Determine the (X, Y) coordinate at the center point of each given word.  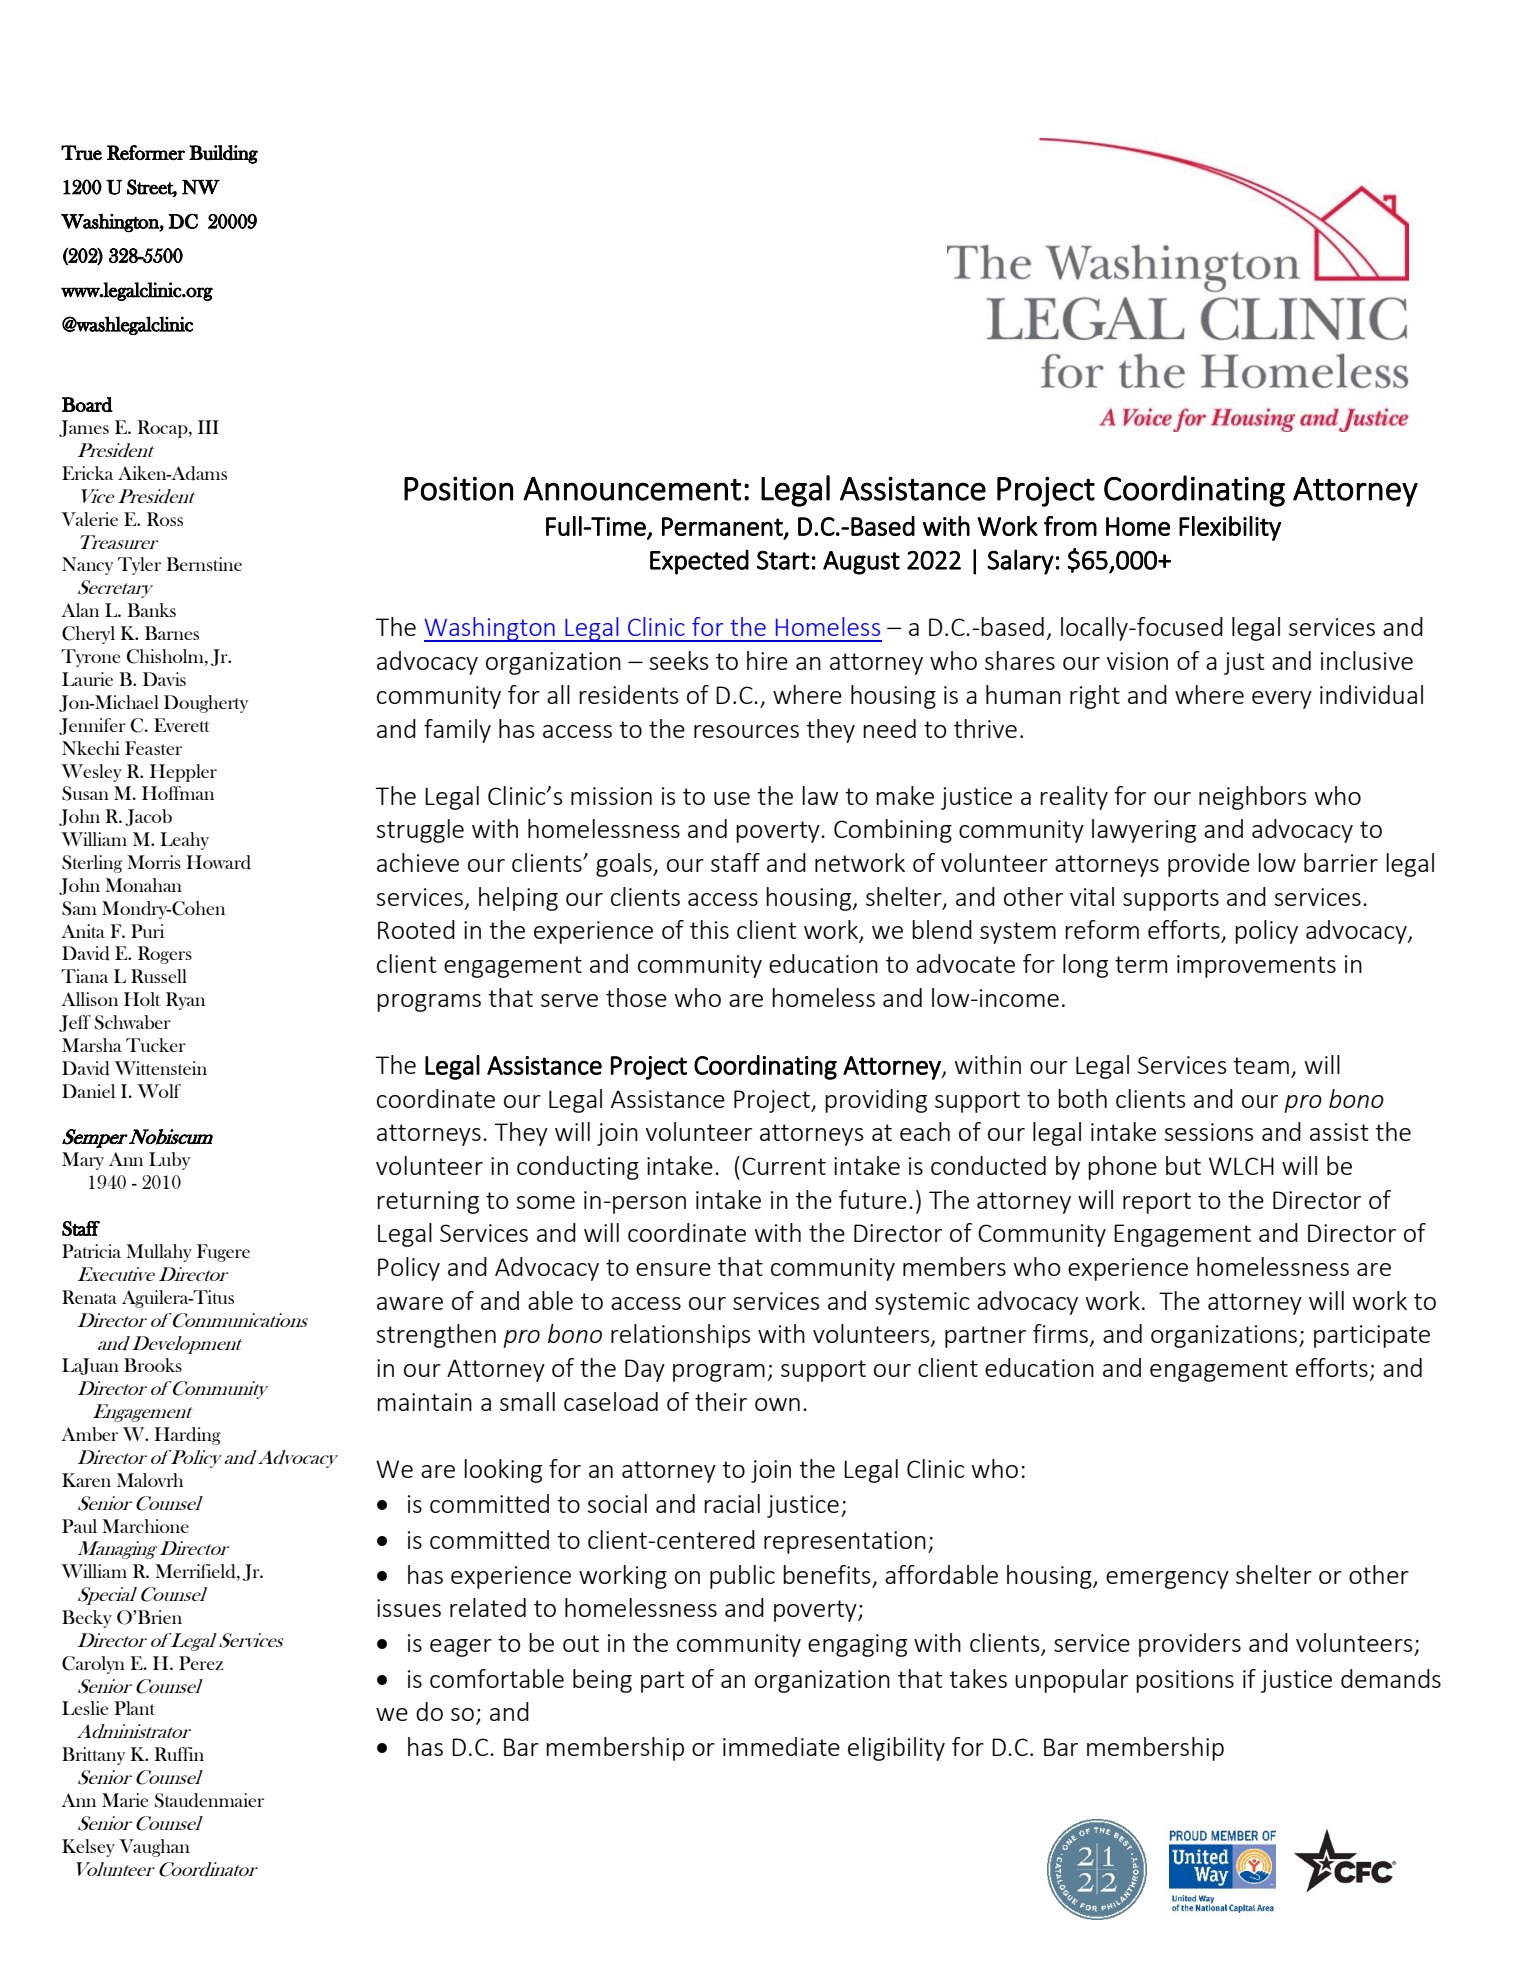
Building (223, 154)
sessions (1209, 1132)
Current (784, 1166)
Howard (218, 862)
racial (732, 1503)
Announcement (632, 489)
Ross (165, 519)
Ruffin (179, 1754)
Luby (169, 1161)
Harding (187, 1436)
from (1070, 526)
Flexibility (1230, 528)
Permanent (723, 527)
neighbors (1253, 798)
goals (625, 865)
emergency (1167, 1580)
